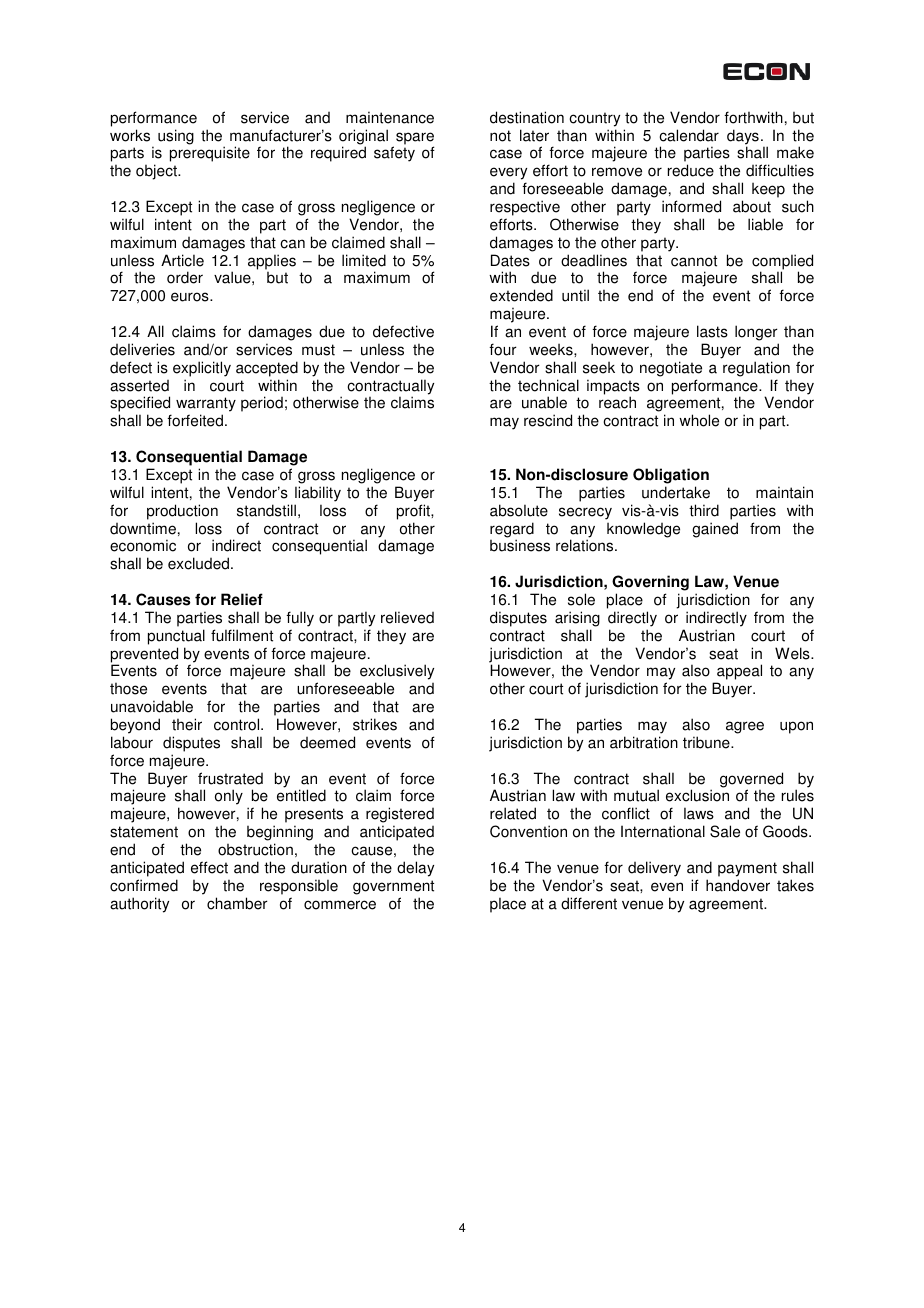  I want to click on spare, so click(415, 139).
